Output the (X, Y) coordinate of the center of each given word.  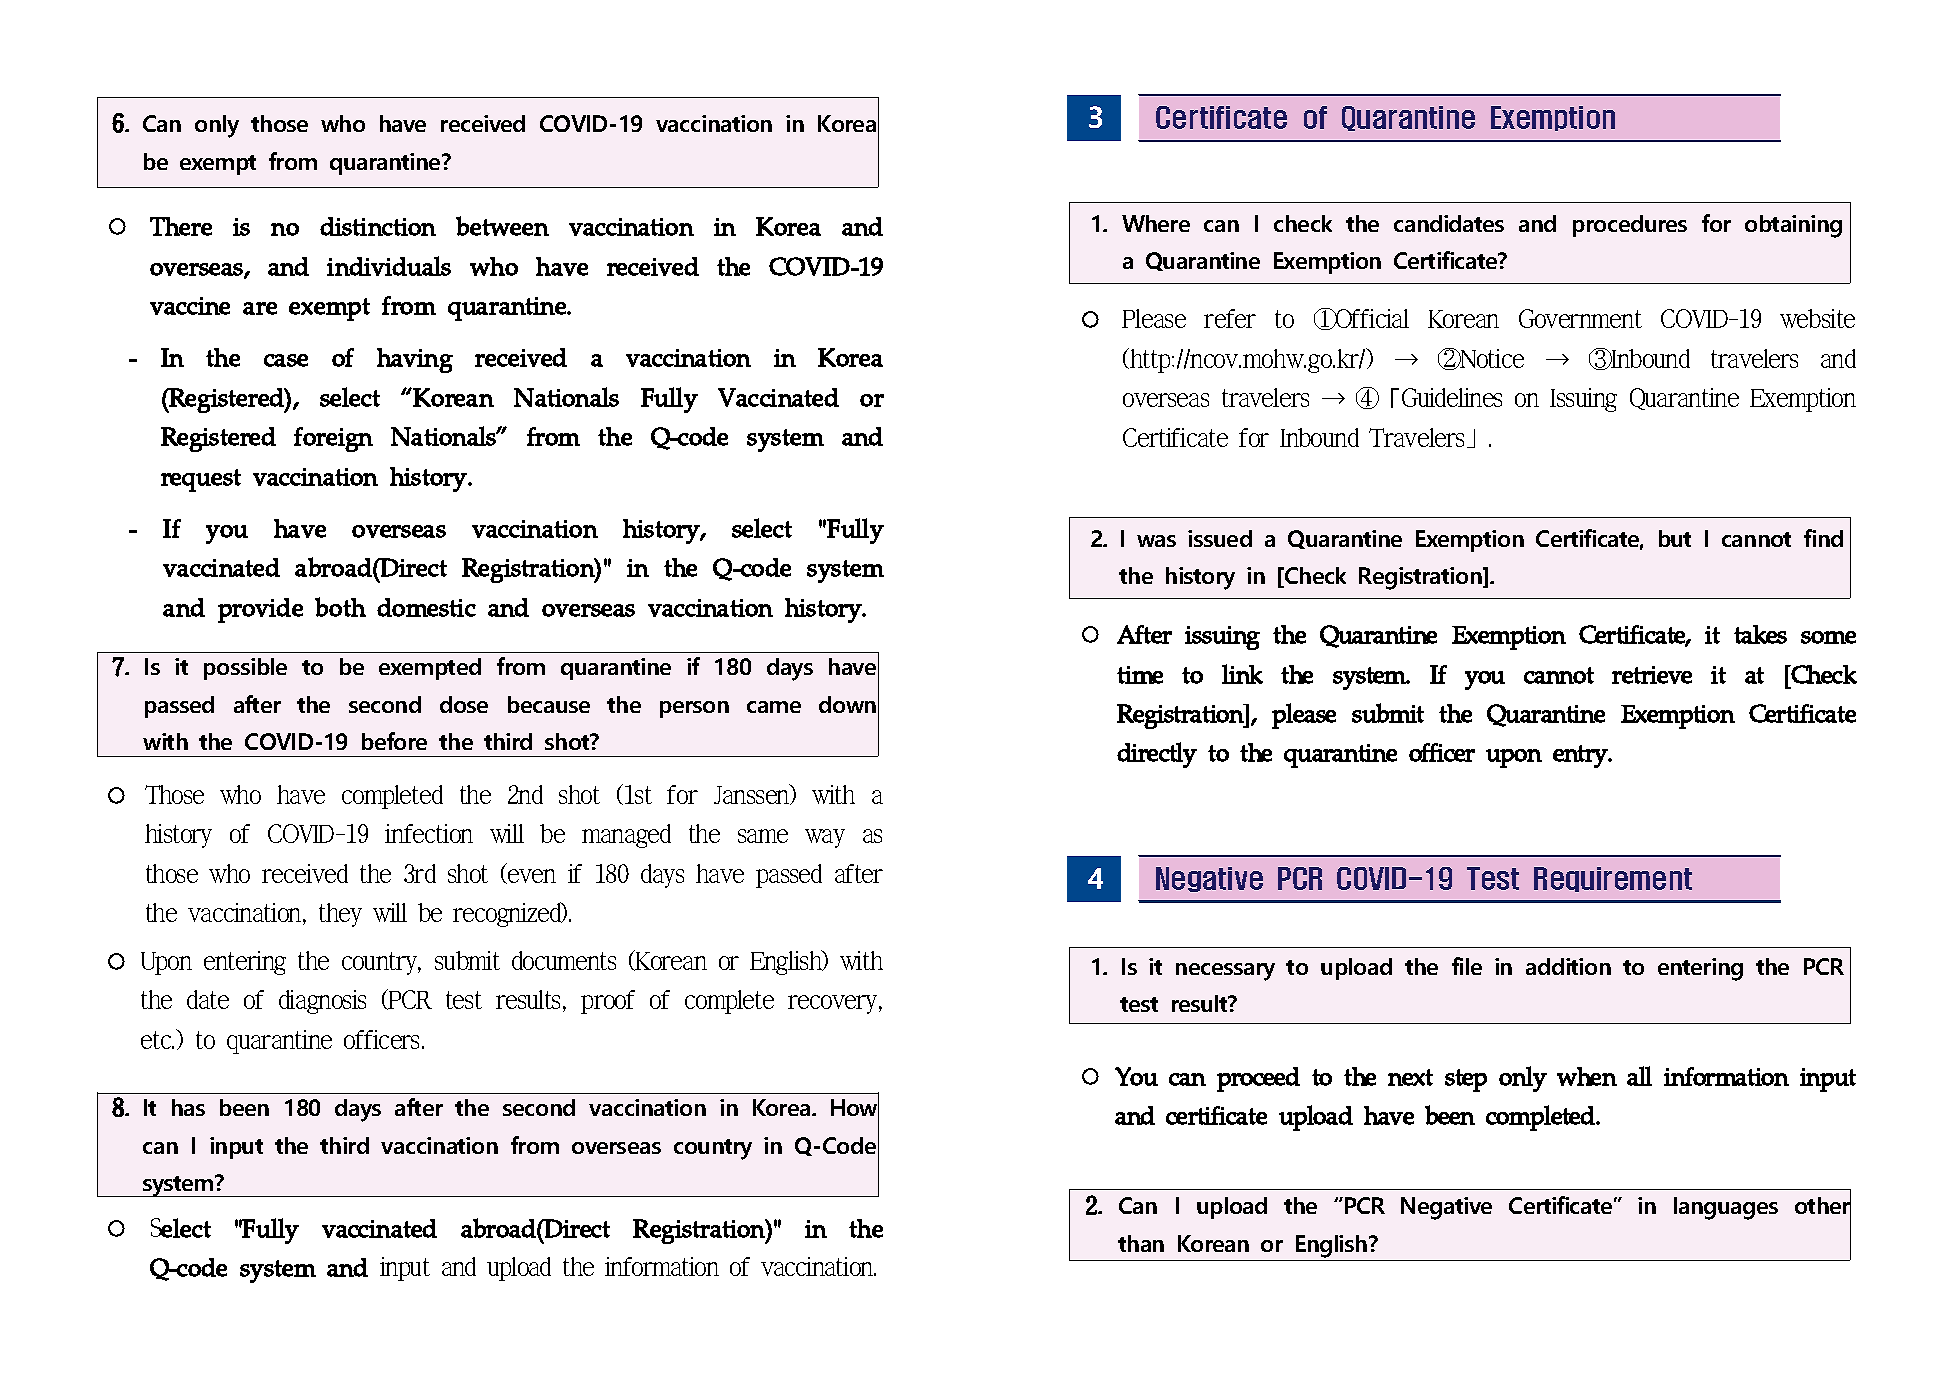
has (188, 1107)
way (825, 838)
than (1141, 1243)
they (340, 915)
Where (1156, 223)
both (340, 607)
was (1156, 541)
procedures (1630, 226)
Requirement (1613, 879)
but (1675, 538)
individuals (389, 266)
